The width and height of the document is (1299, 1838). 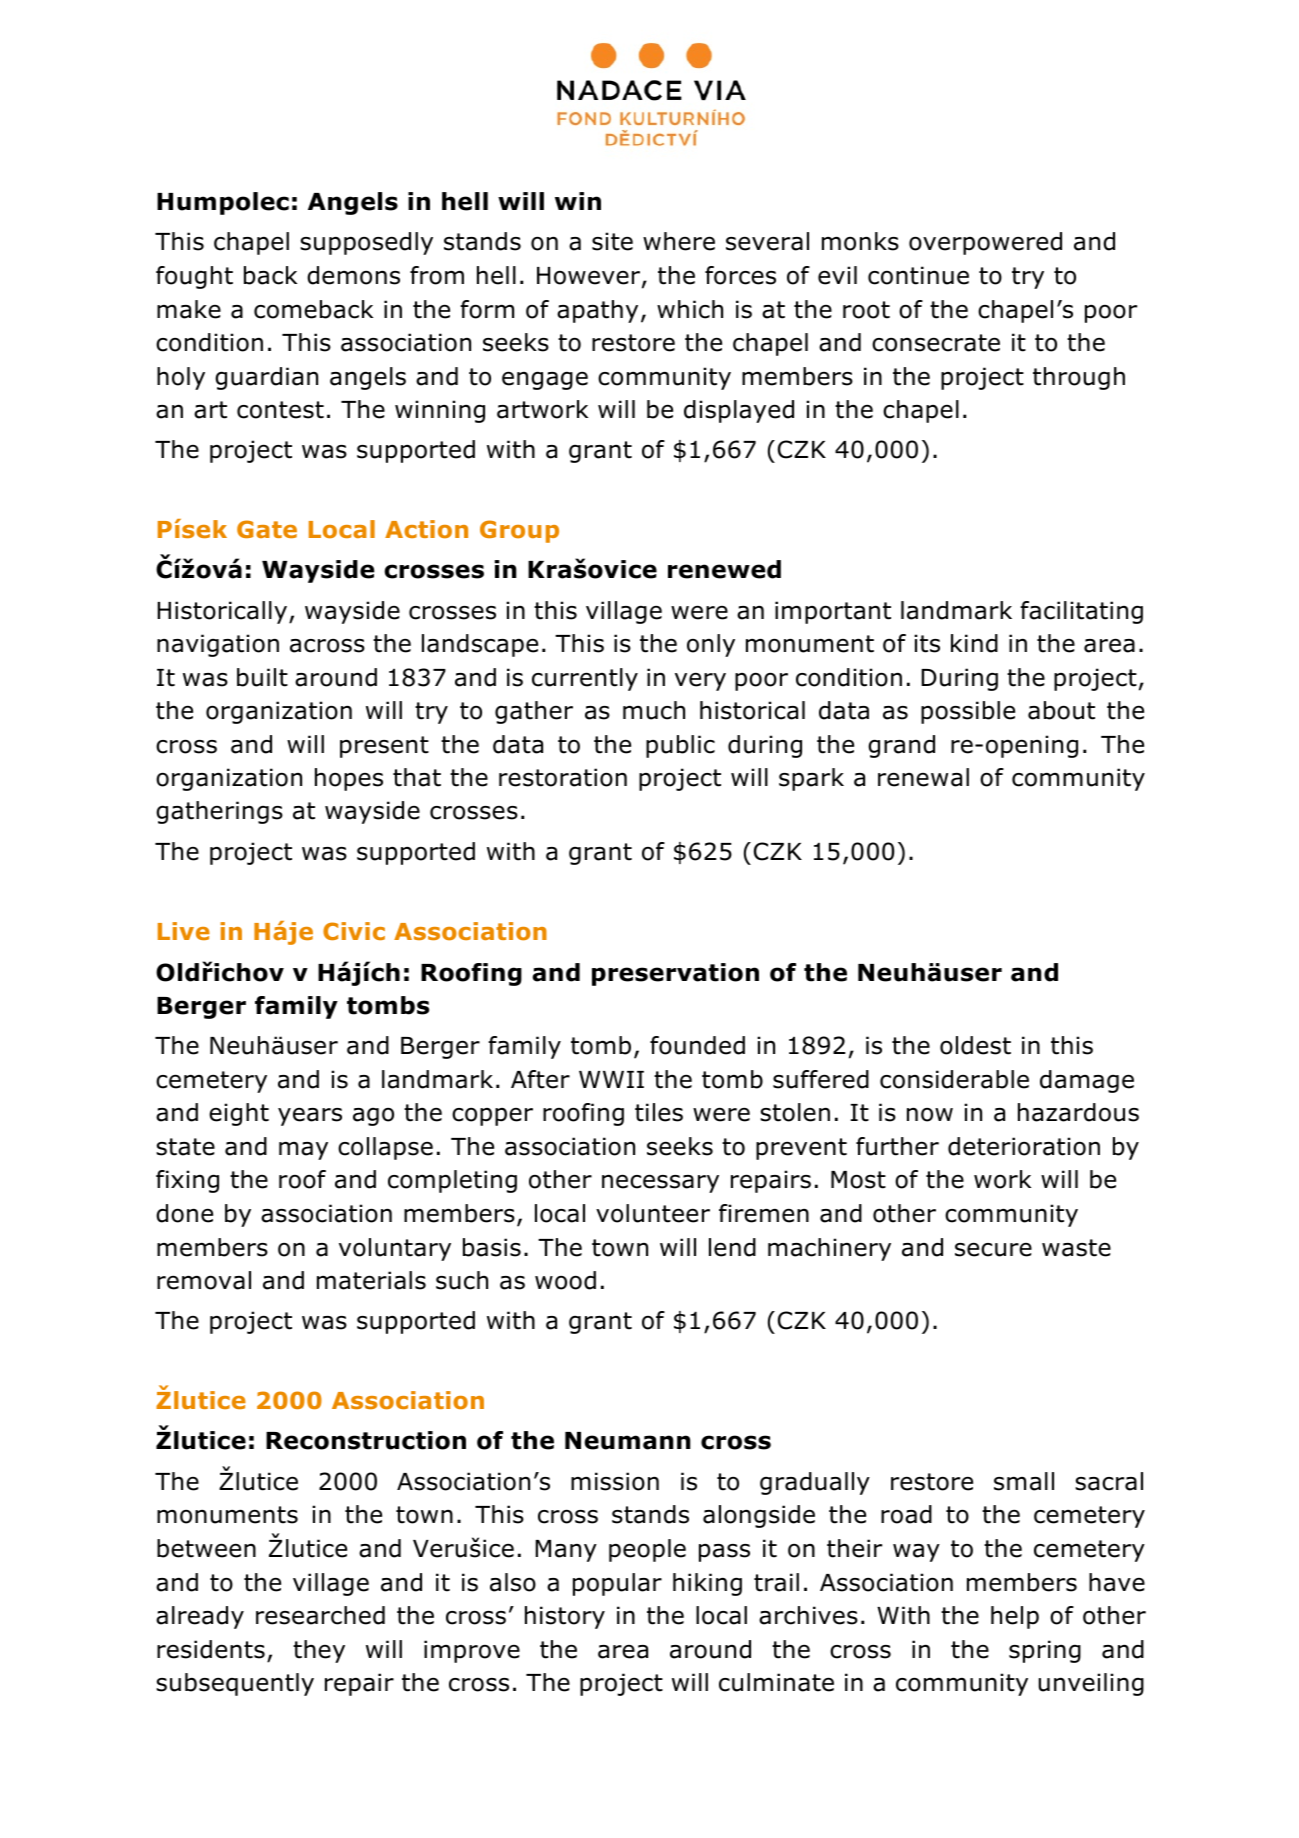 I want to click on Civic, so click(x=354, y=931).
